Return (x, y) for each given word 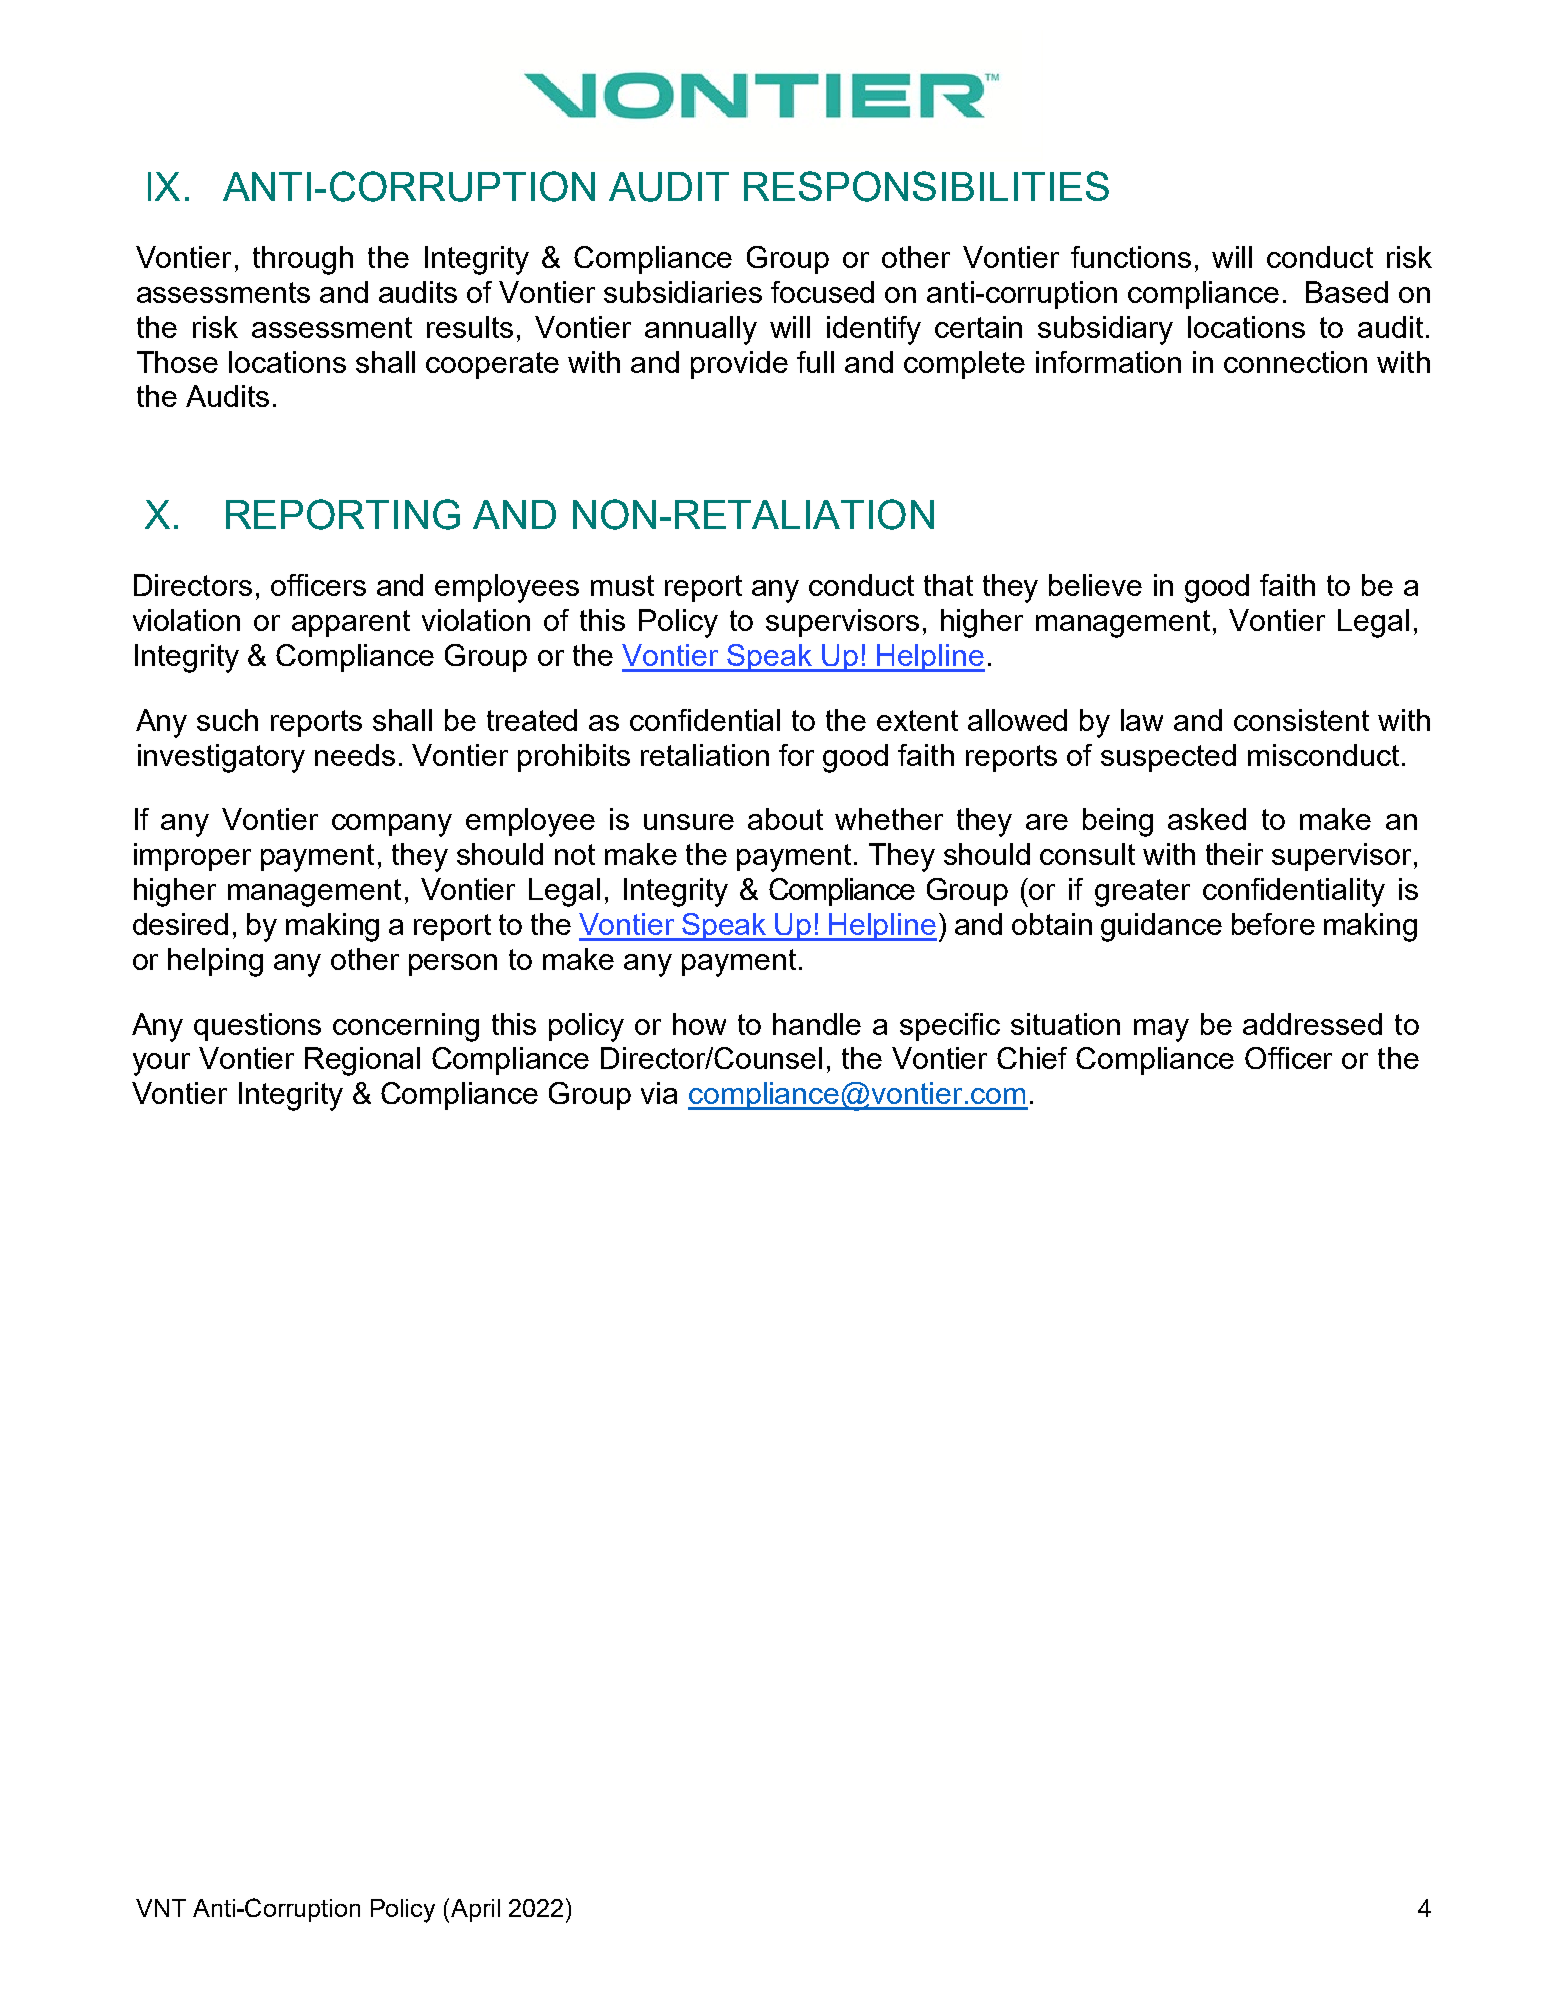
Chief (1032, 1058)
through (303, 260)
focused (822, 292)
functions (1131, 257)
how (699, 1024)
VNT (161, 1908)
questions (257, 1027)
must (622, 585)
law (1142, 720)
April (474, 1910)
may (1161, 1030)
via (659, 1093)
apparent (351, 623)
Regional (362, 1061)
